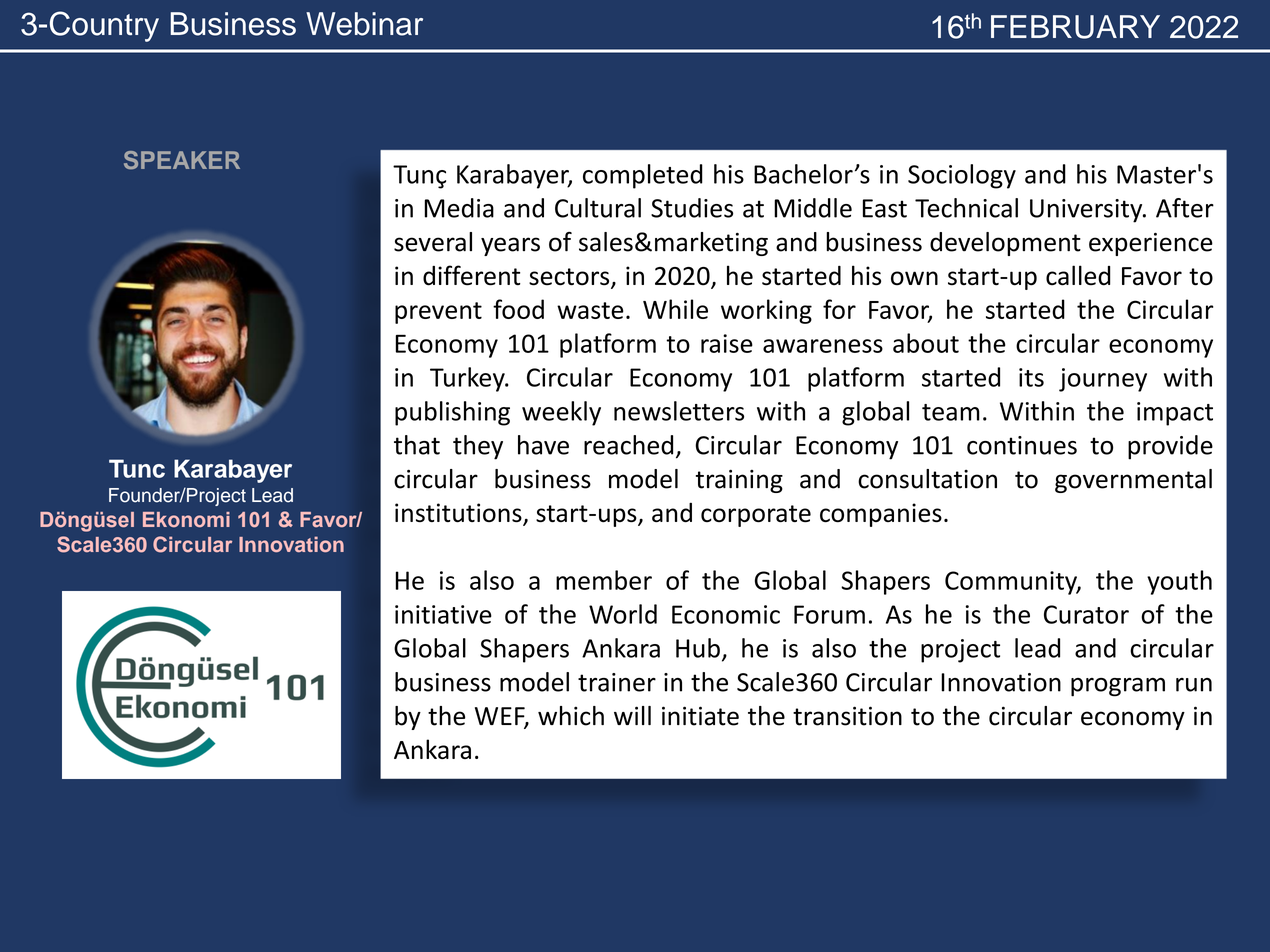 Image resolution: width=1270 pixels, height=952 pixels. What do you see at coordinates (364, 24) in the image?
I see `Webinar` at bounding box center [364, 24].
